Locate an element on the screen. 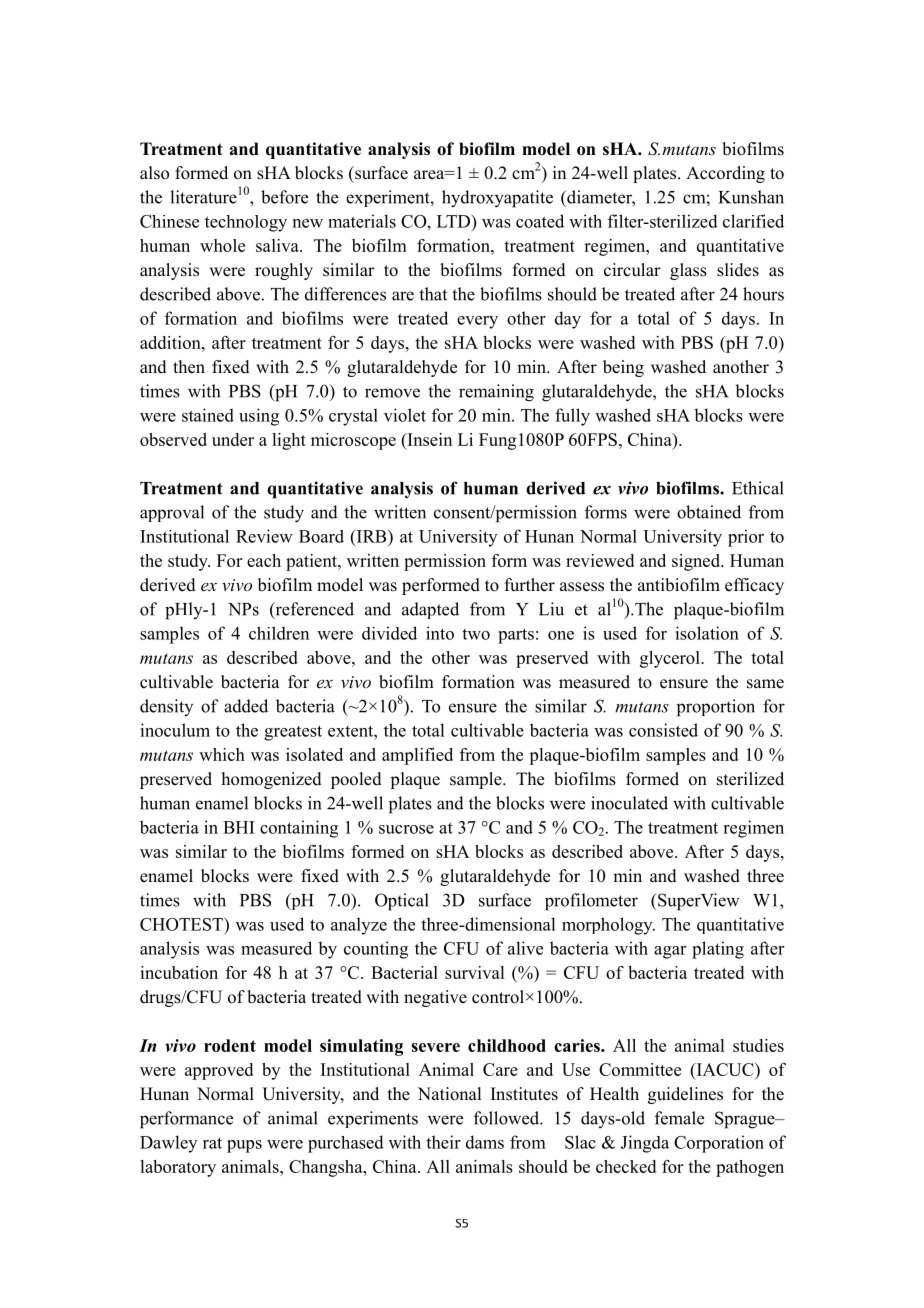 The width and height of the screenshot is (924, 1308). pups is located at coordinates (244, 1146).
